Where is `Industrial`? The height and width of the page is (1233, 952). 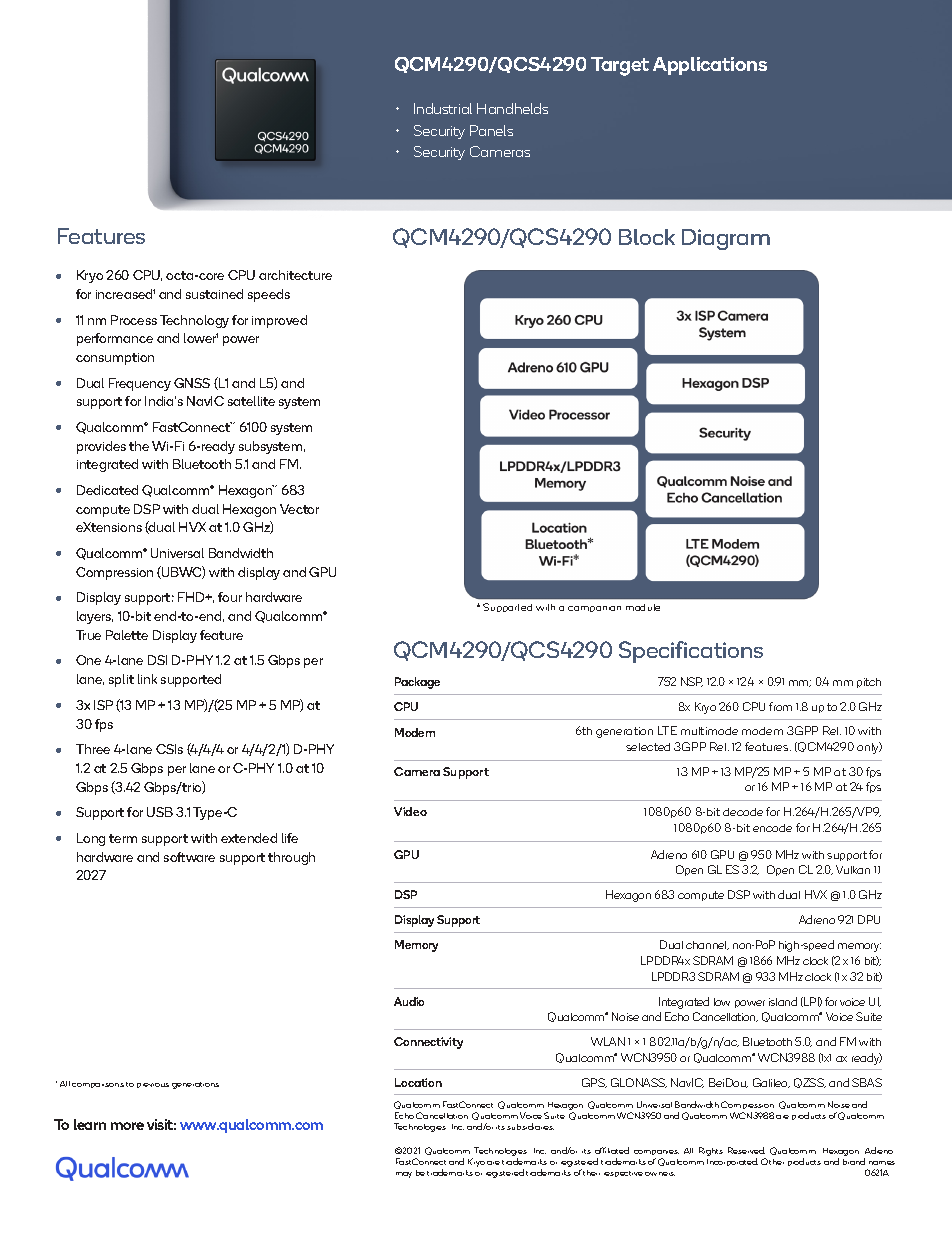
Industrial is located at coordinates (443, 108).
